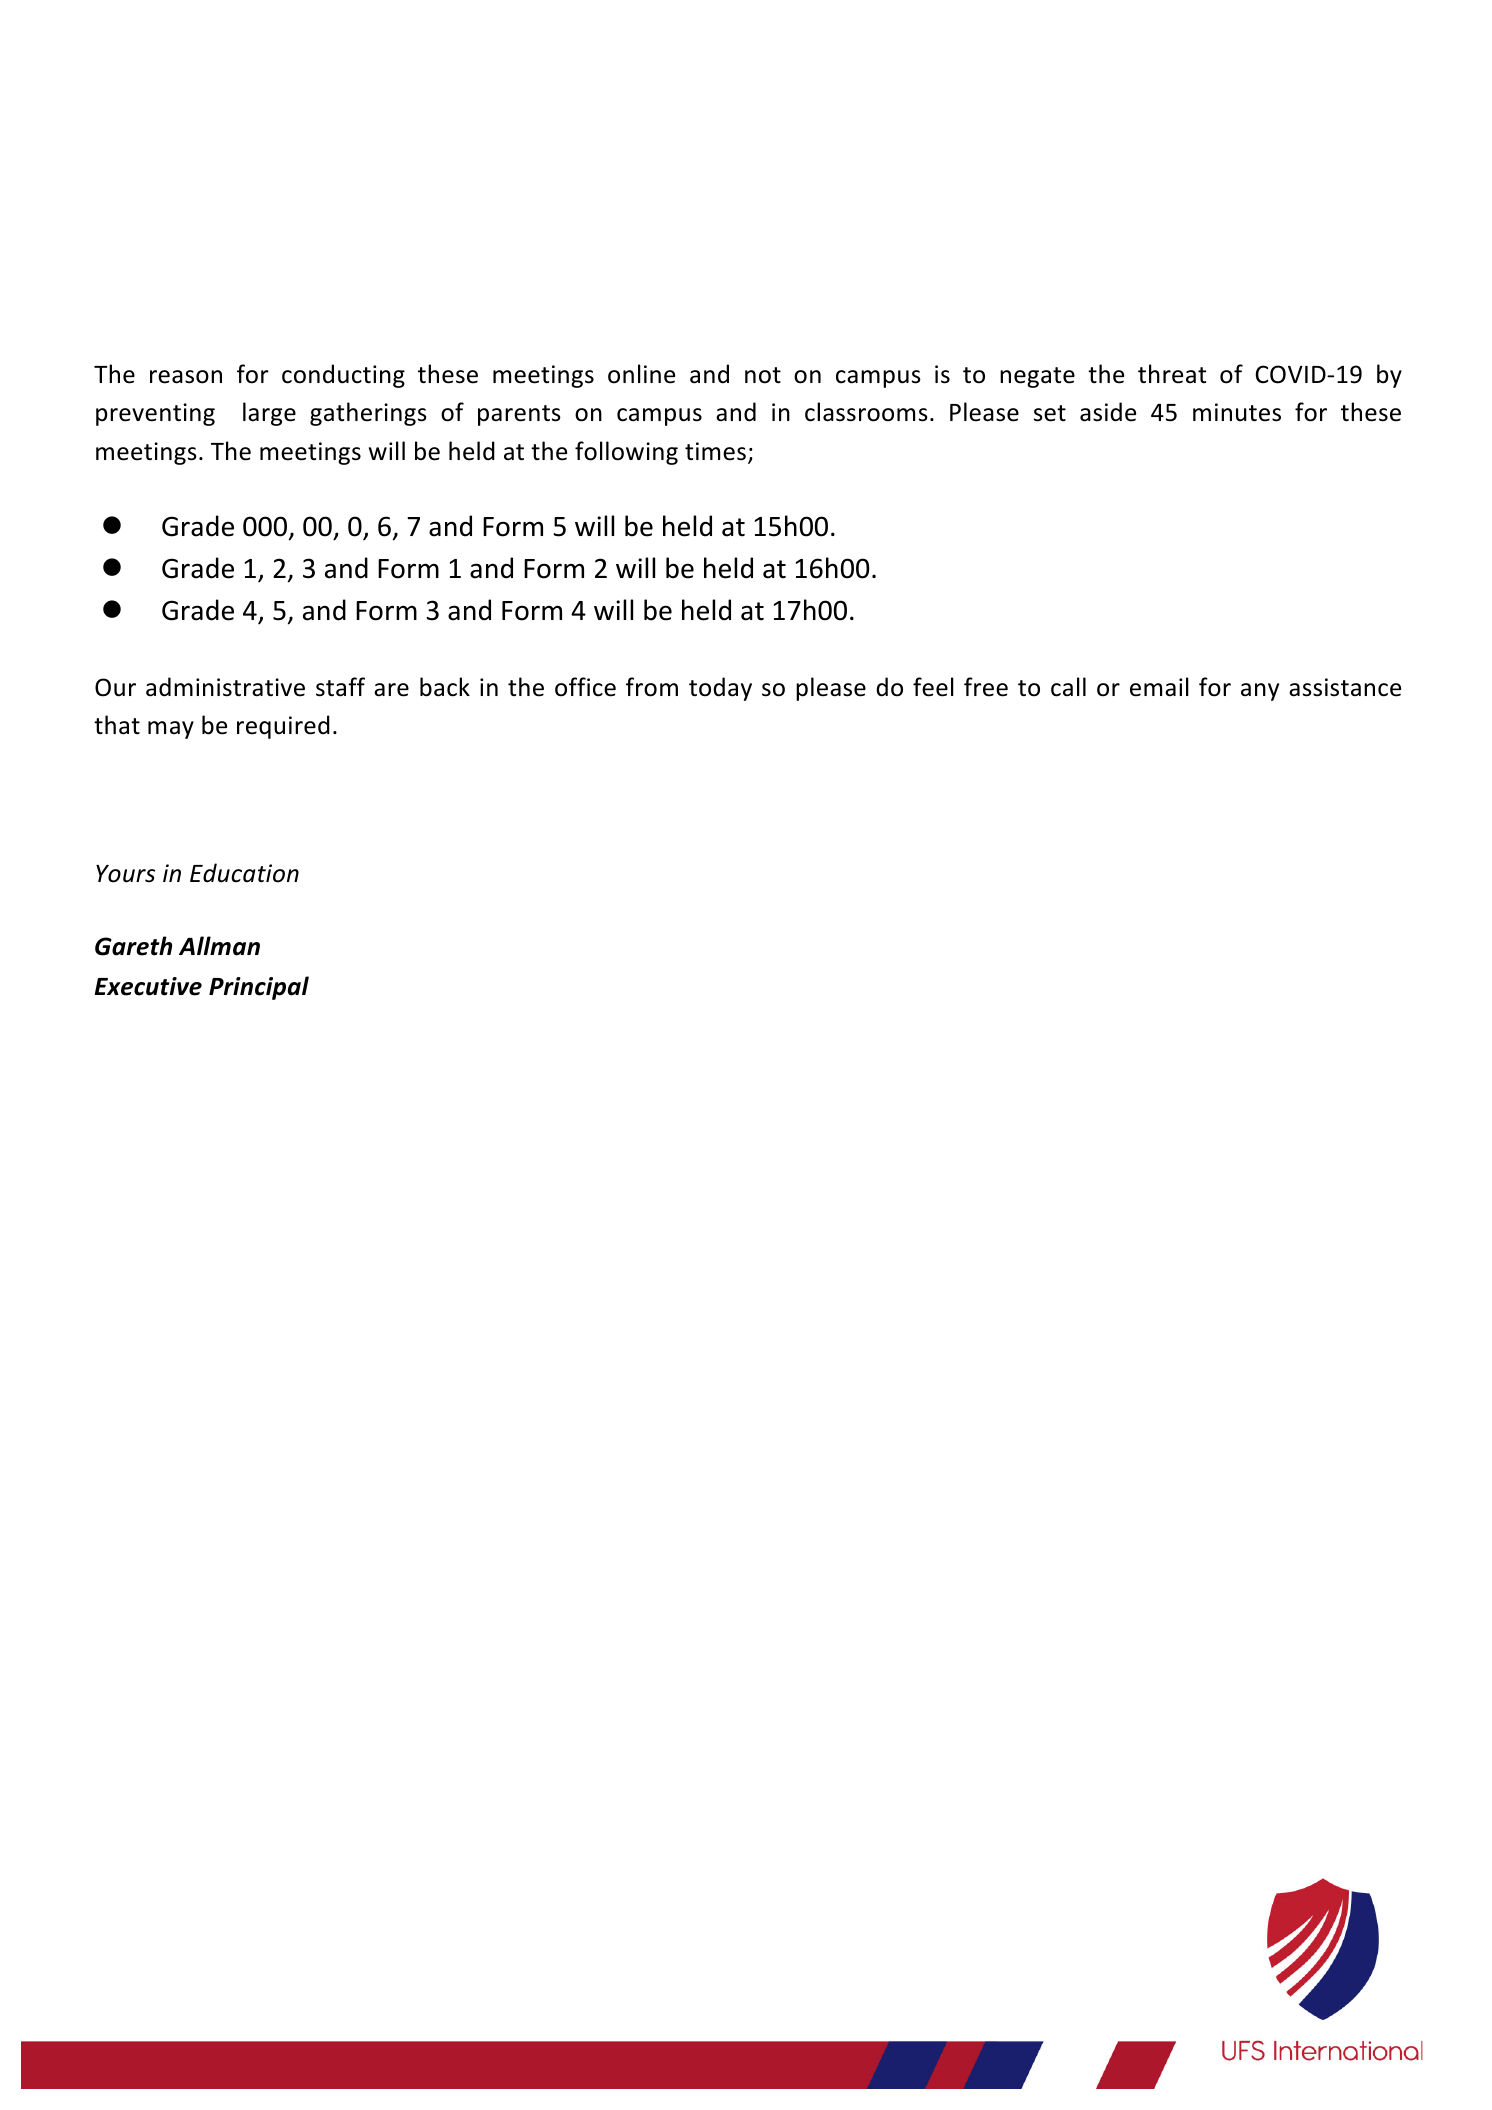 Image resolution: width=1492 pixels, height=2110 pixels. Describe the element at coordinates (225, 687) in the image. I see `administrative` at that location.
